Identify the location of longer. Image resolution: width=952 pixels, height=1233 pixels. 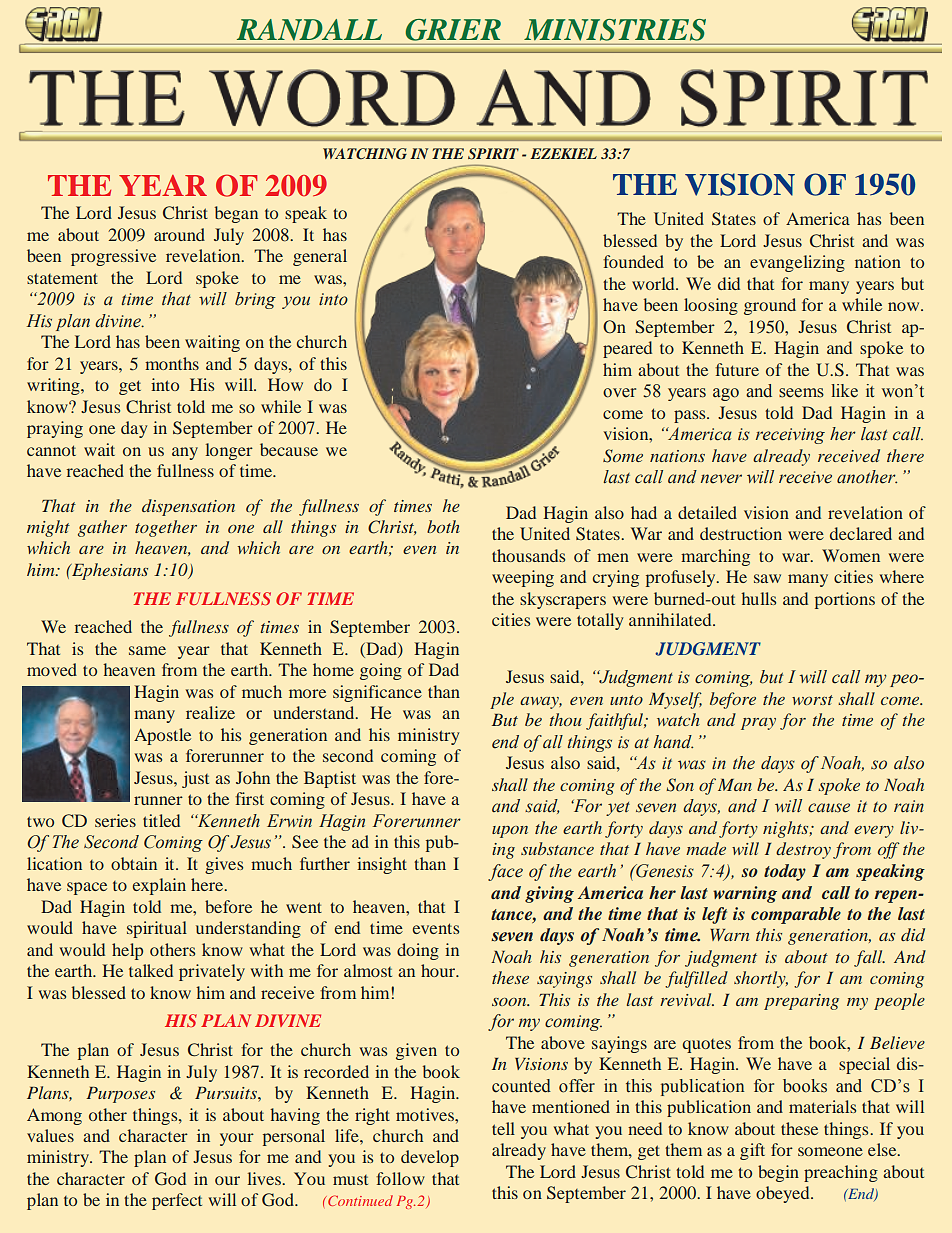
(229, 451).
